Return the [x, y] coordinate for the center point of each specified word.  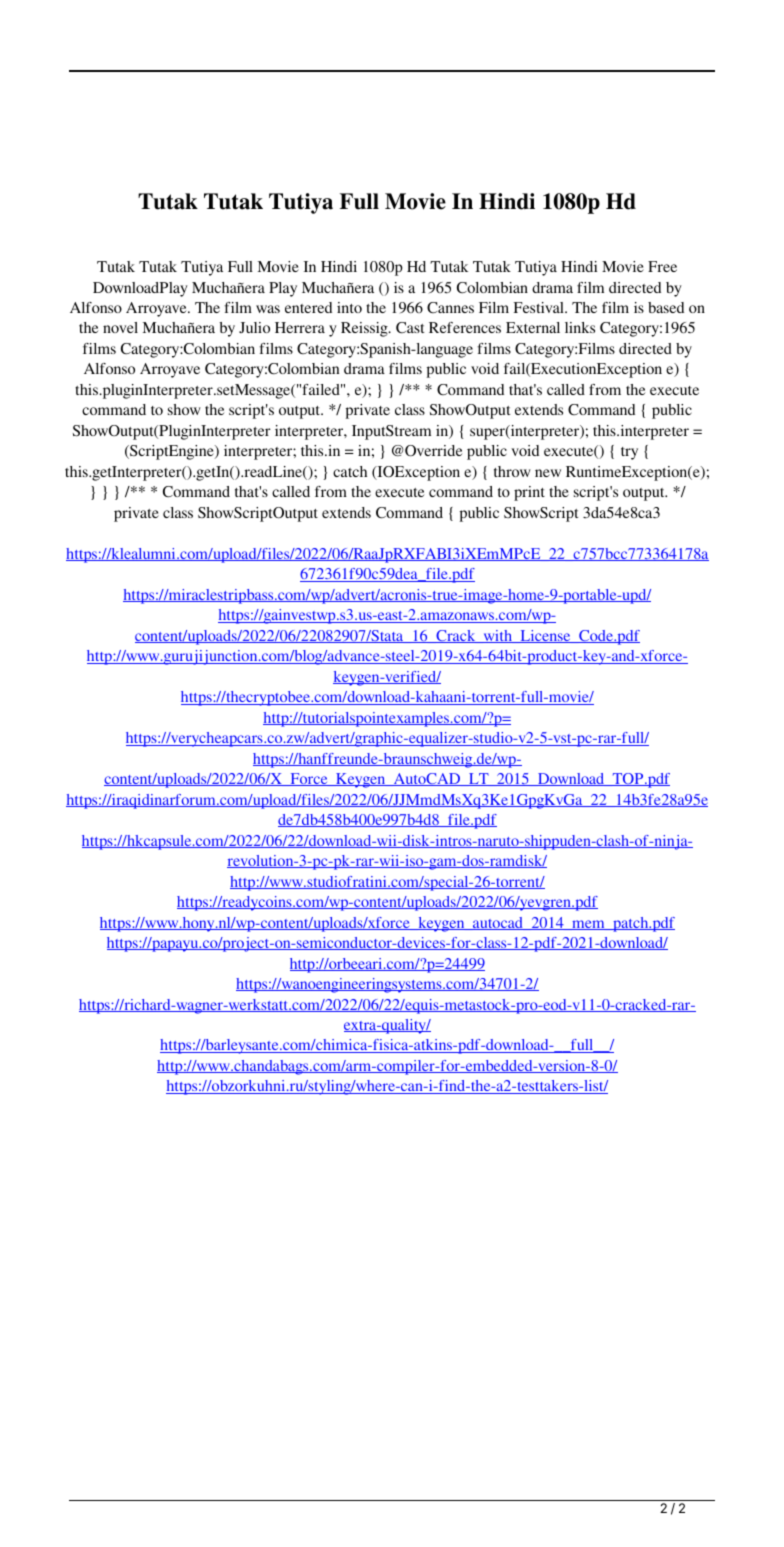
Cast [410, 328]
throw [512, 471]
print [529, 493]
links [580, 327]
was [268, 309]
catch [350, 471]
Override [432, 451]
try [629, 453]
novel [120, 327]
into [349, 307]
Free [662, 266]
